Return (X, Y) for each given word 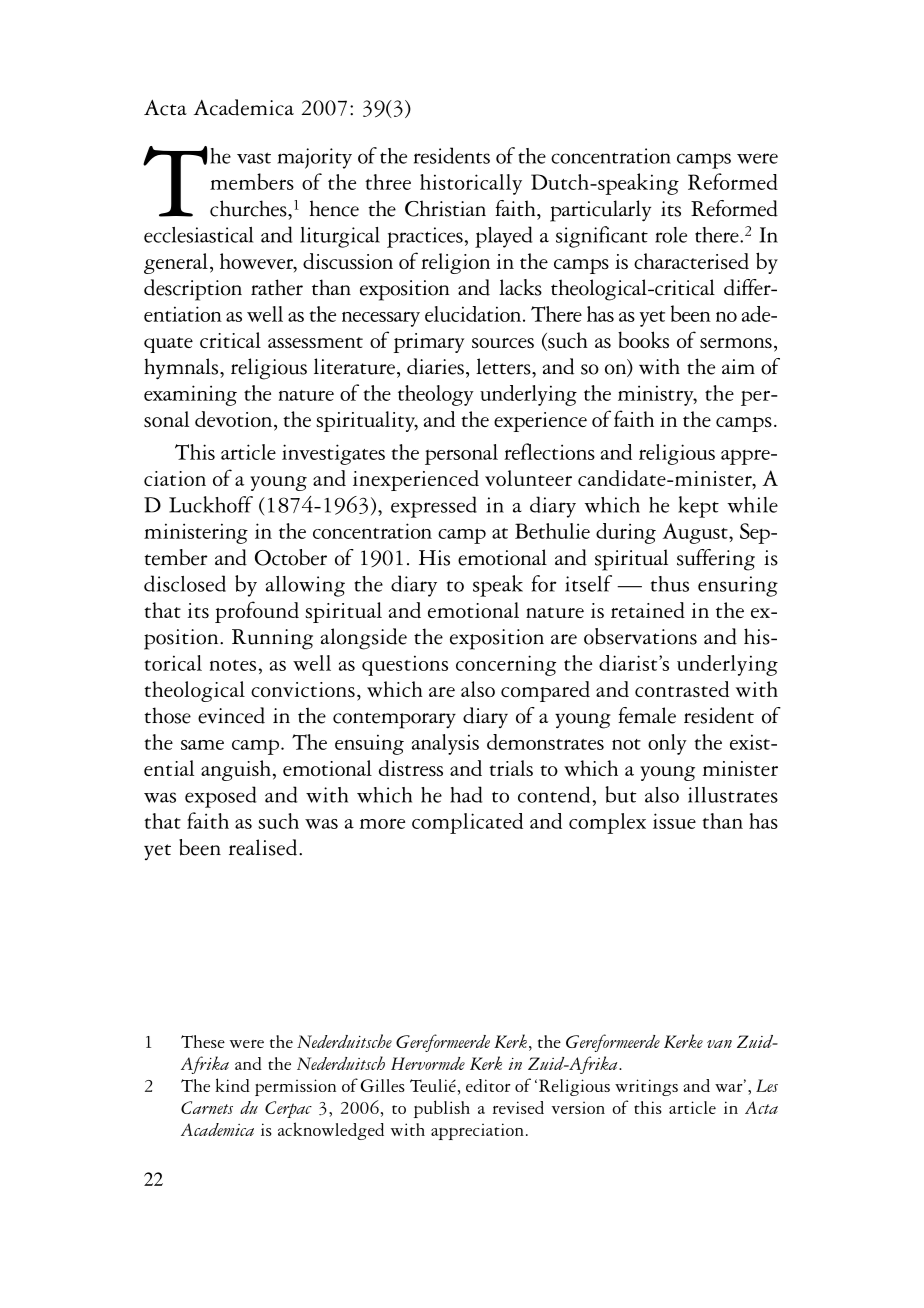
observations (640, 636)
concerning (506, 665)
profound (257, 612)
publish (442, 1109)
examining (190, 395)
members (252, 181)
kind (232, 1085)
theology (436, 395)
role (671, 235)
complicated (467, 823)
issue (674, 821)
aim (738, 366)
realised (264, 847)
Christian (445, 208)
